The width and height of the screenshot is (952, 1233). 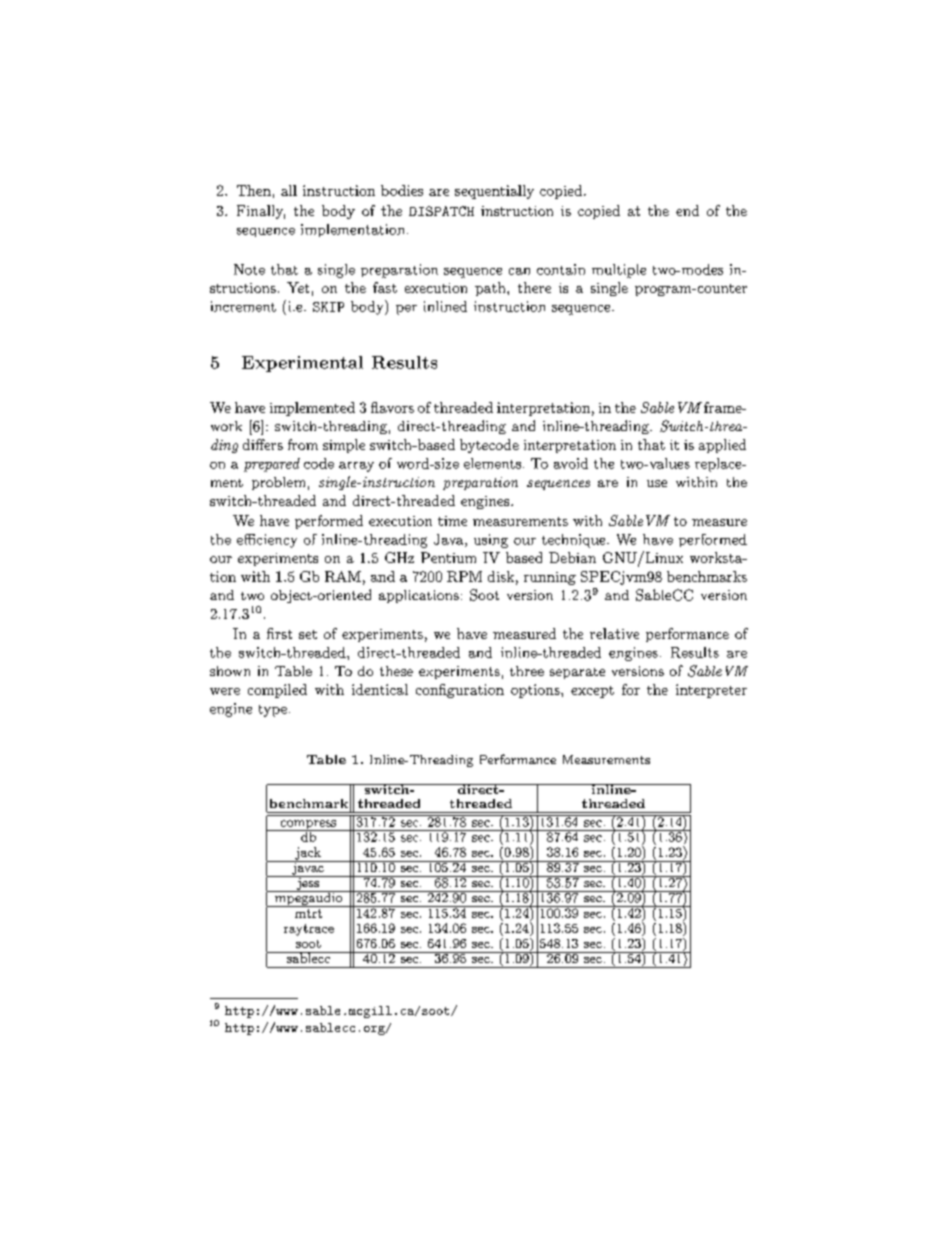 What do you see at coordinates (614, 633) in the screenshot?
I see `relative` at bounding box center [614, 633].
